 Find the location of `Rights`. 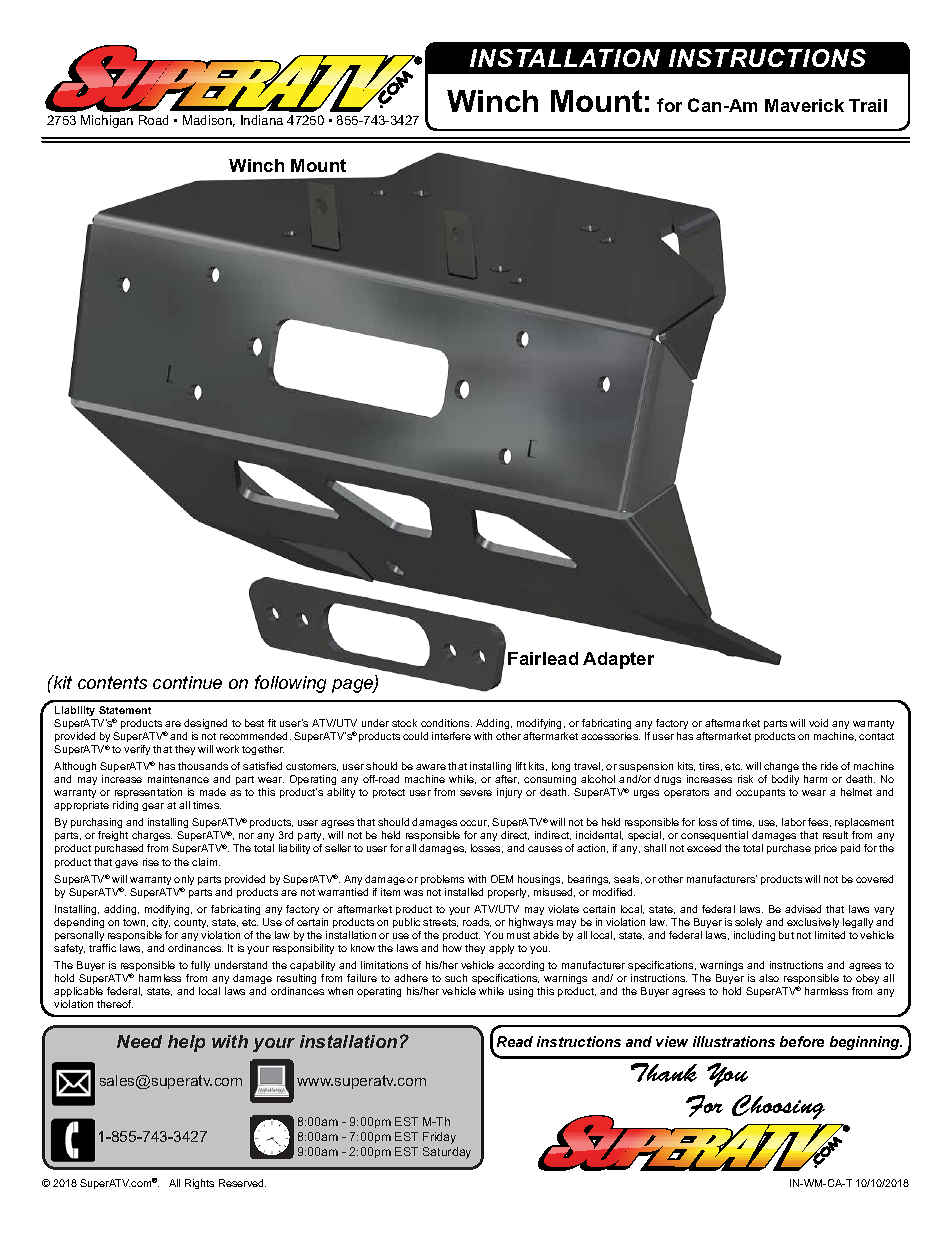

Rights is located at coordinates (199, 1184).
